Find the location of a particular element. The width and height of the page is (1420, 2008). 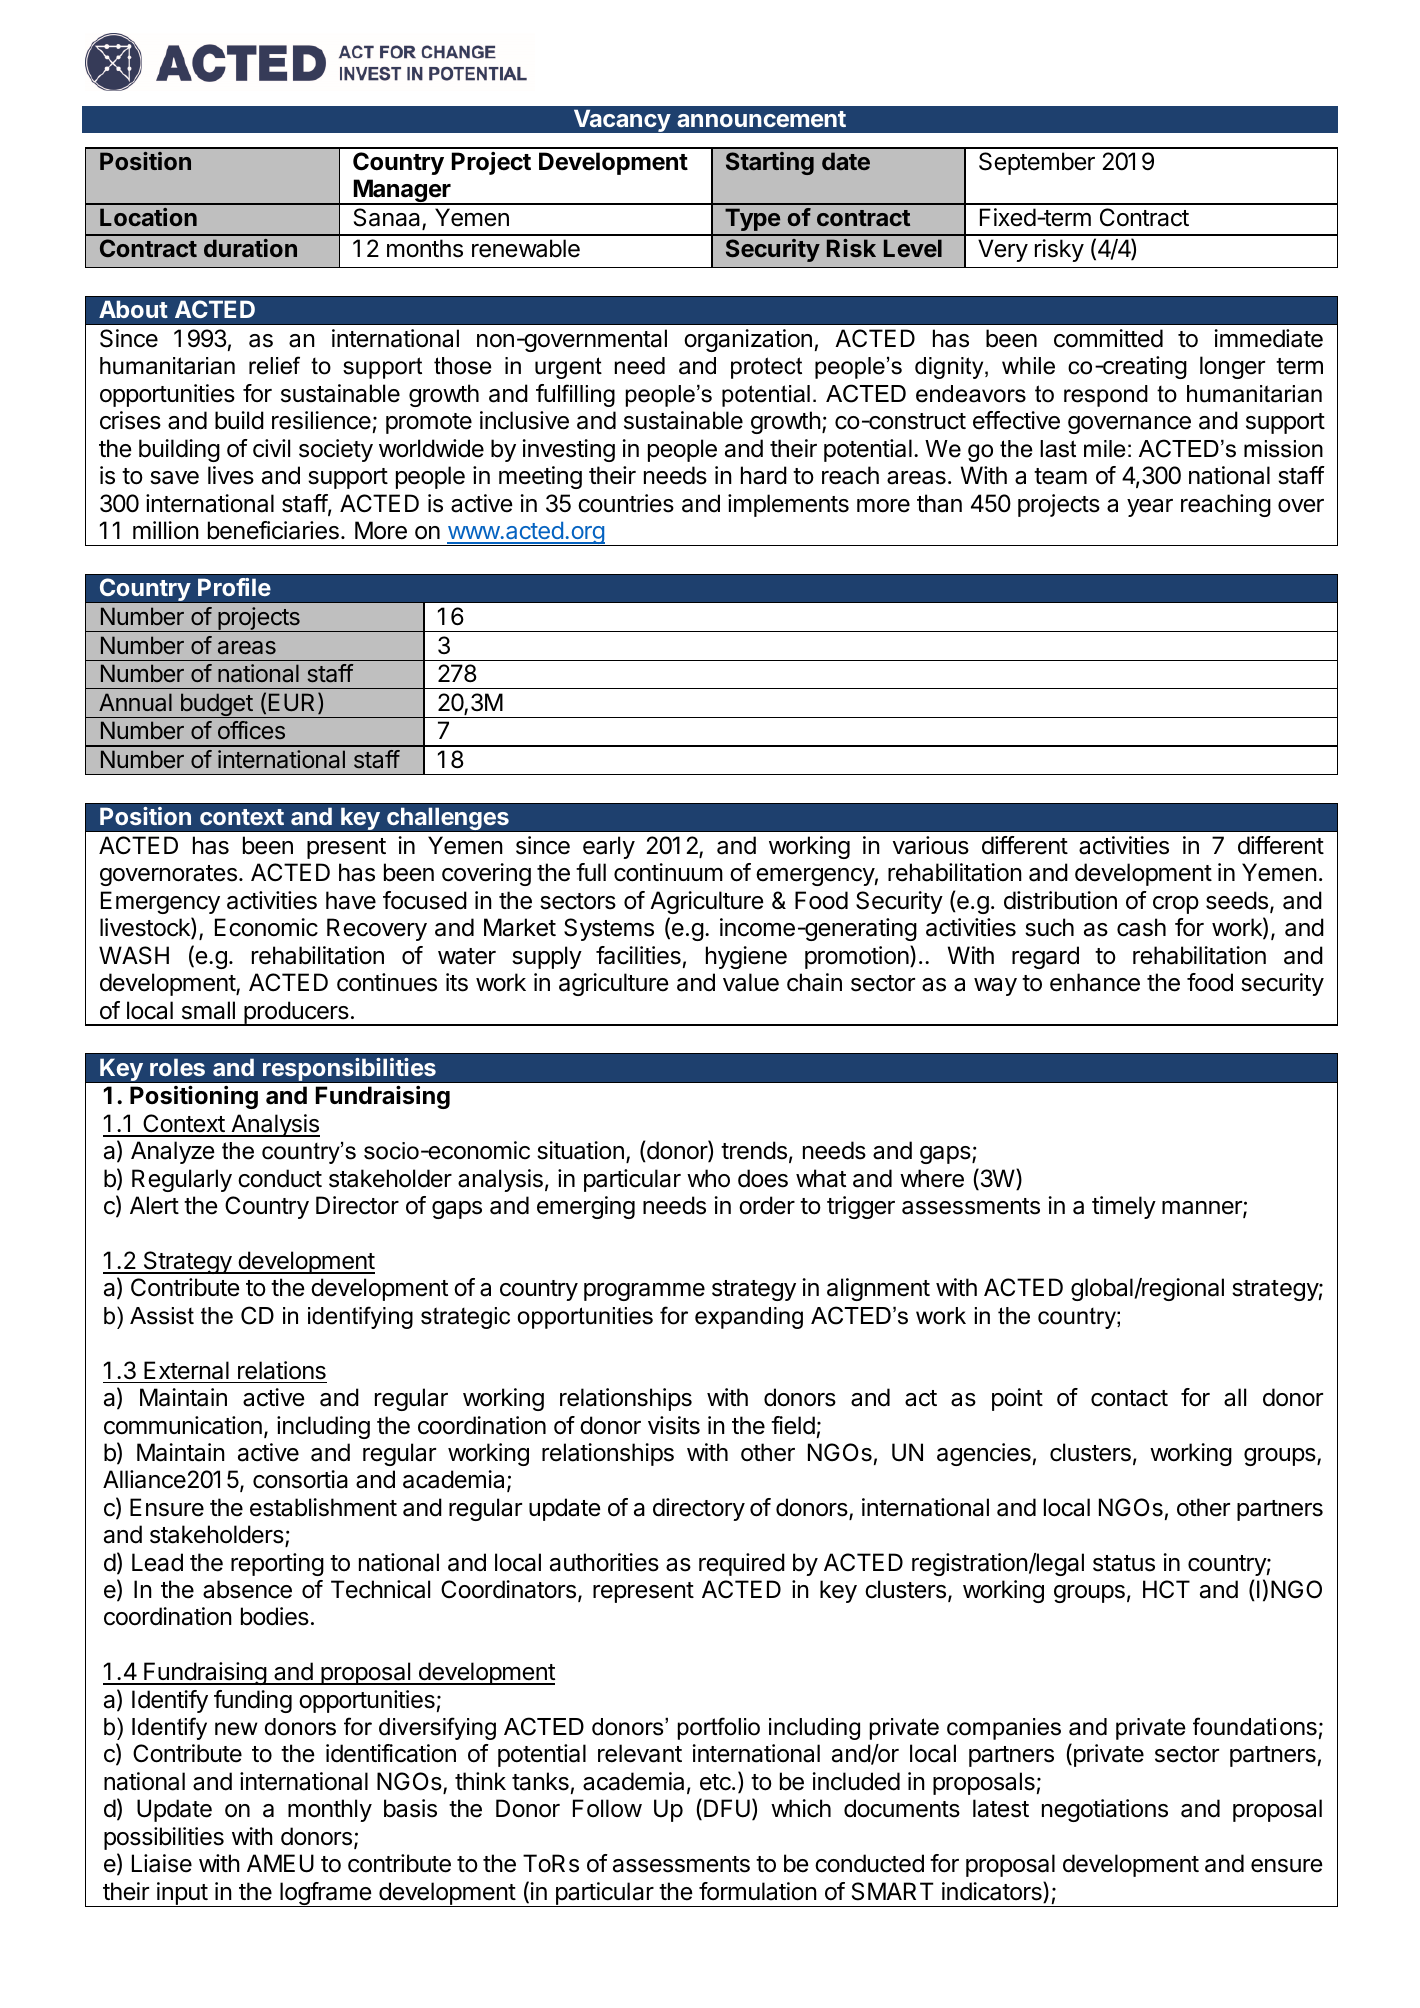

duration is located at coordinates (250, 248).
